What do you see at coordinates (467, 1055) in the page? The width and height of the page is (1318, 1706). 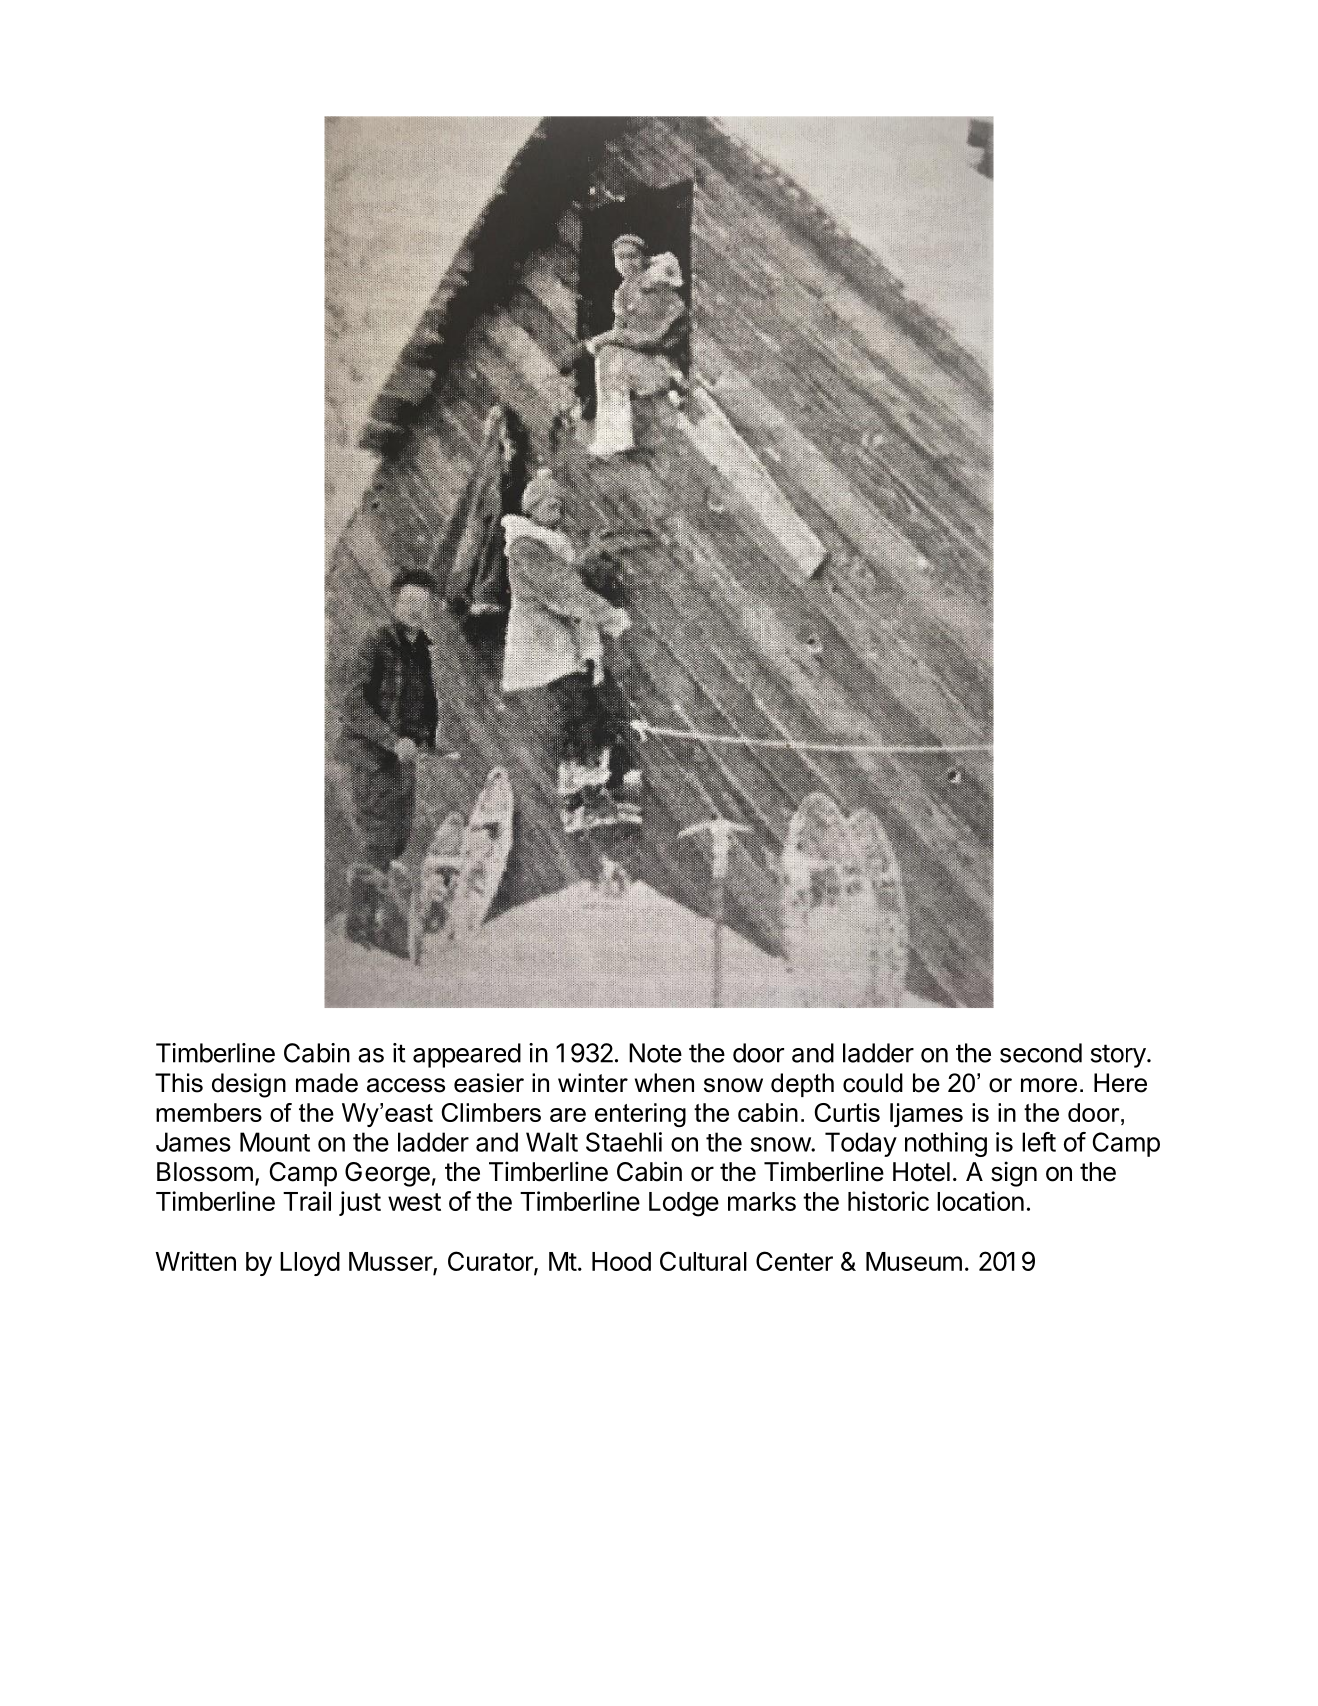 I see `appeared` at bounding box center [467, 1055].
